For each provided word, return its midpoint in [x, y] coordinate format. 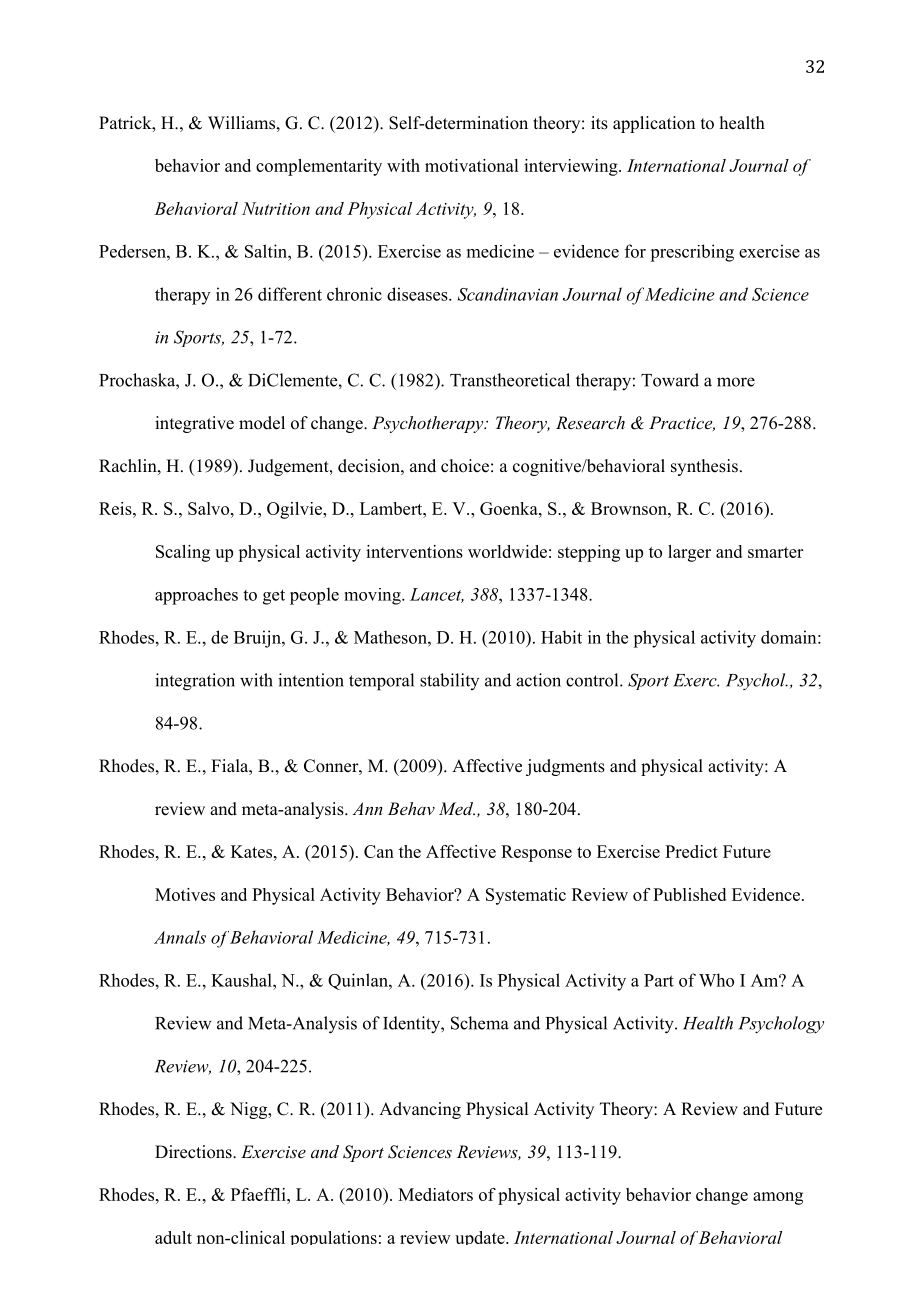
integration [195, 682]
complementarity [319, 167]
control [593, 680]
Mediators [435, 1194]
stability [449, 681]
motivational [471, 165]
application [654, 124]
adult [173, 1237]
